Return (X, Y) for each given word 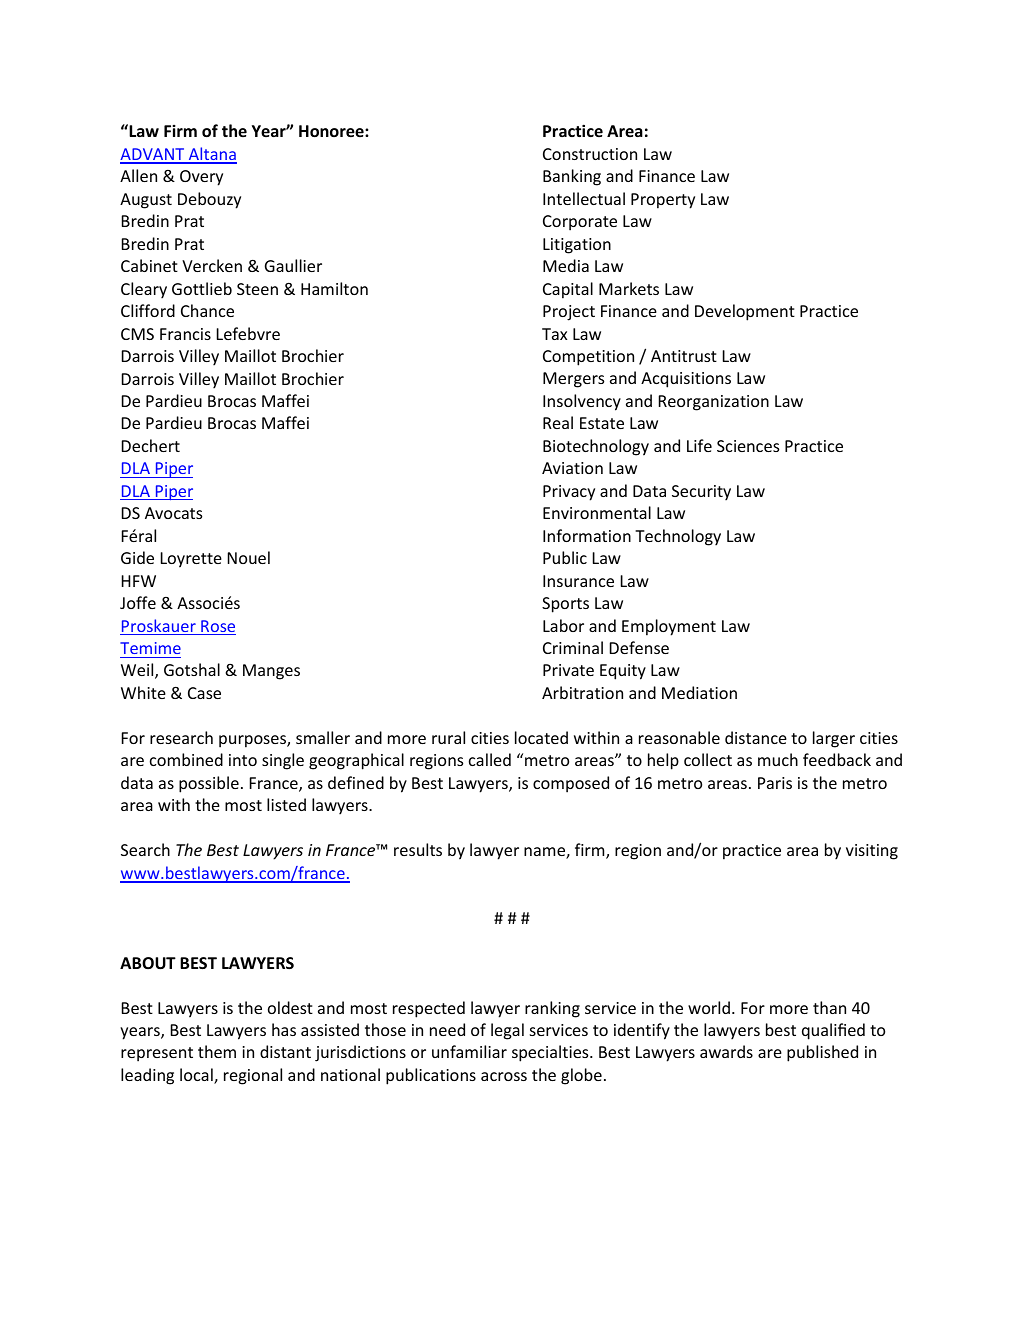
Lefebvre (248, 333)
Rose (217, 627)
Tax (554, 334)
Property (663, 201)
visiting (872, 852)
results (418, 849)
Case (204, 693)
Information (587, 535)
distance (756, 737)
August (146, 201)
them (217, 1051)
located (541, 737)
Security (701, 493)
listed (286, 804)
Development (745, 312)
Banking (572, 177)
